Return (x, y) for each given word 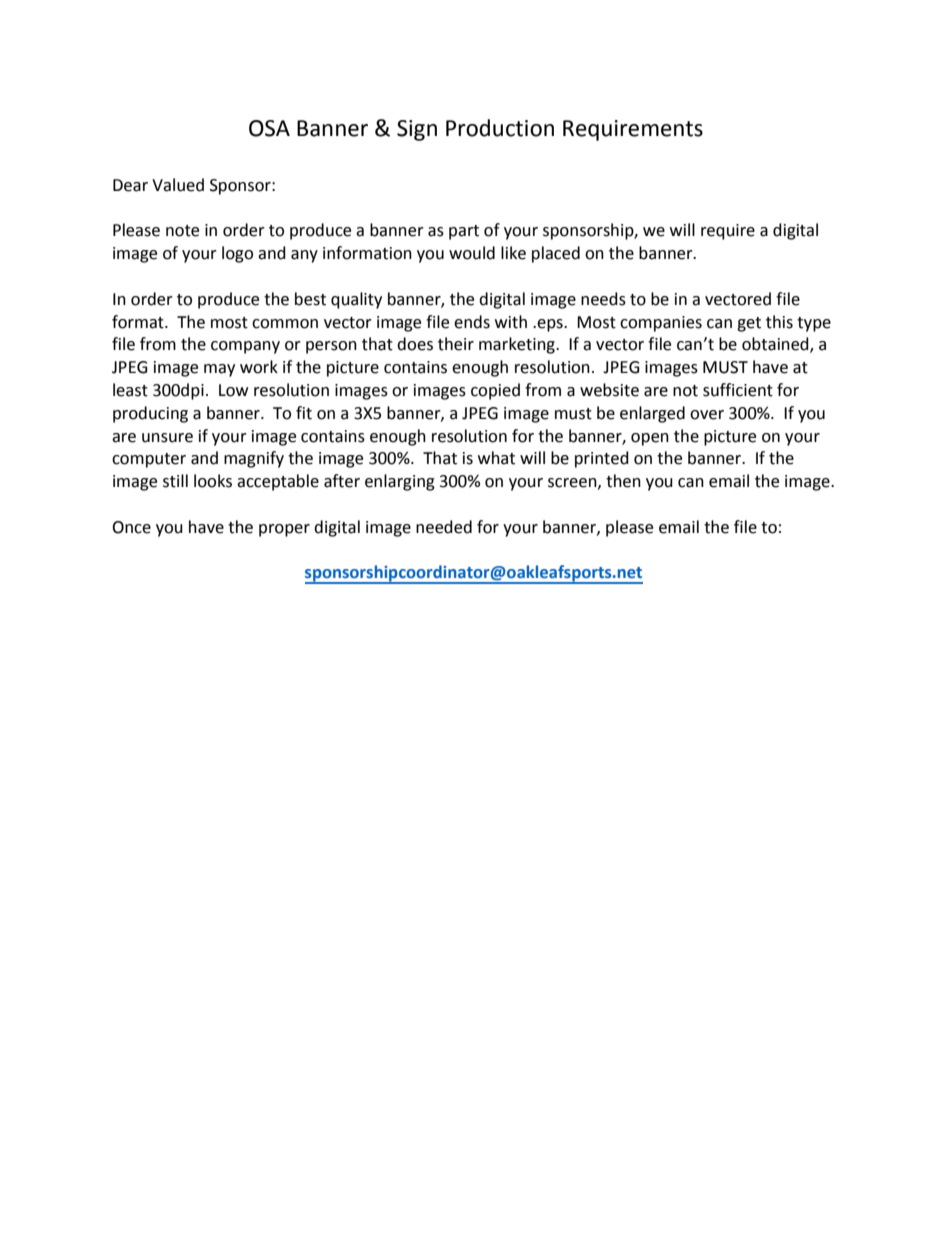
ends (472, 322)
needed (444, 527)
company (245, 347)
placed (556, 254)
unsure (167, 438)
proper (284, 530)
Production (500, 128)
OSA (269, 128)
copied (495, 391)
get (749, 324)
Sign (417, 130)
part (464, 232)
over (707, 415)
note (182, 231)
